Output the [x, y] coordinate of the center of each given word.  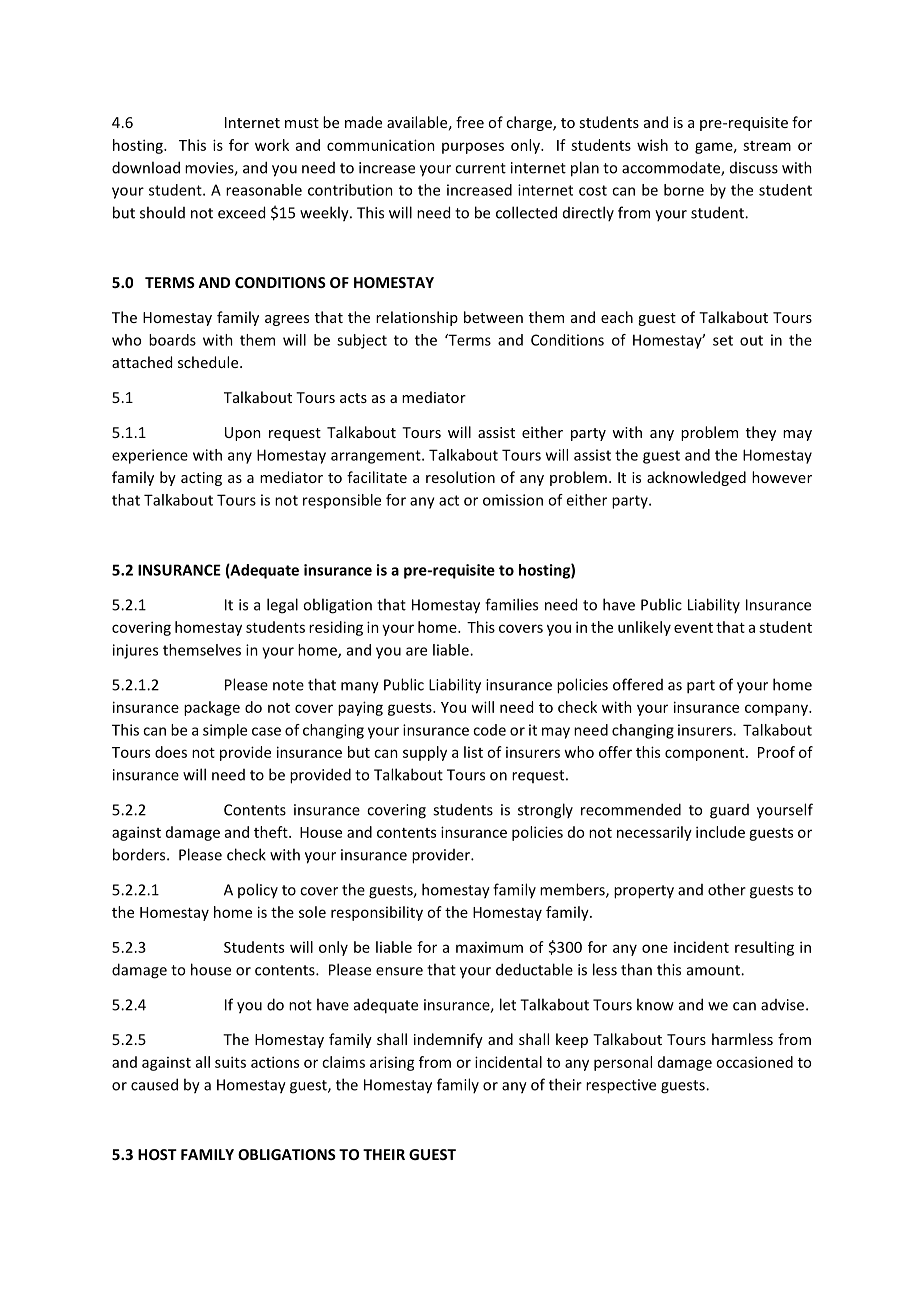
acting [201, 479]
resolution [460, 477]
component [706, 754]
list [473, 752]
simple [225, 731]
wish [652, 145]
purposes [473, 148]
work [272, 145]
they [761, 433]
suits [230, 1062]
